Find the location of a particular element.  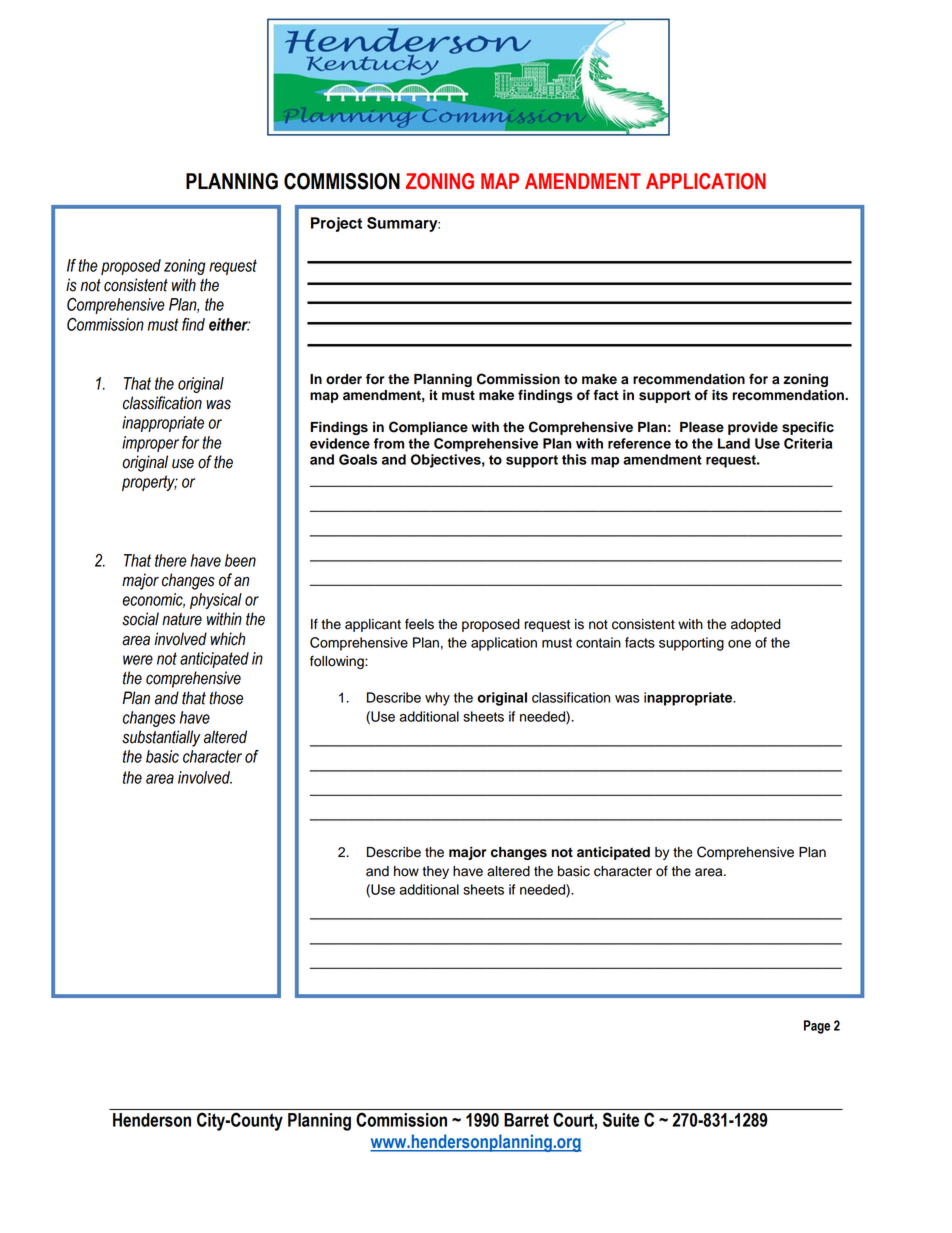

its is located at coordinates (720, 395).
